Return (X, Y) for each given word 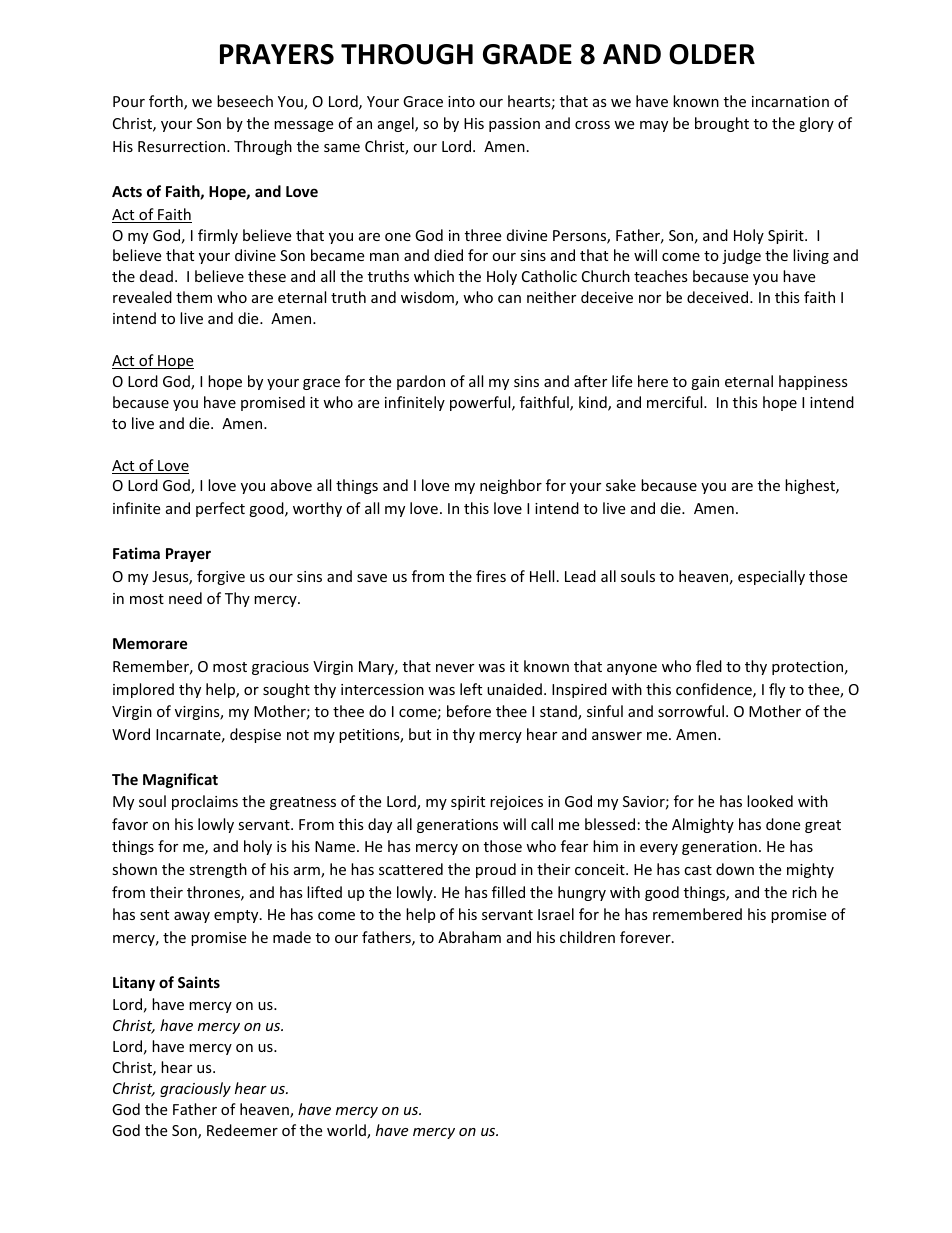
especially (771, 577)
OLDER (712, 54)
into (461, 101)
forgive (221, 577)
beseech (245, 101)
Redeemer (242, 1130)
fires (491, 576)
